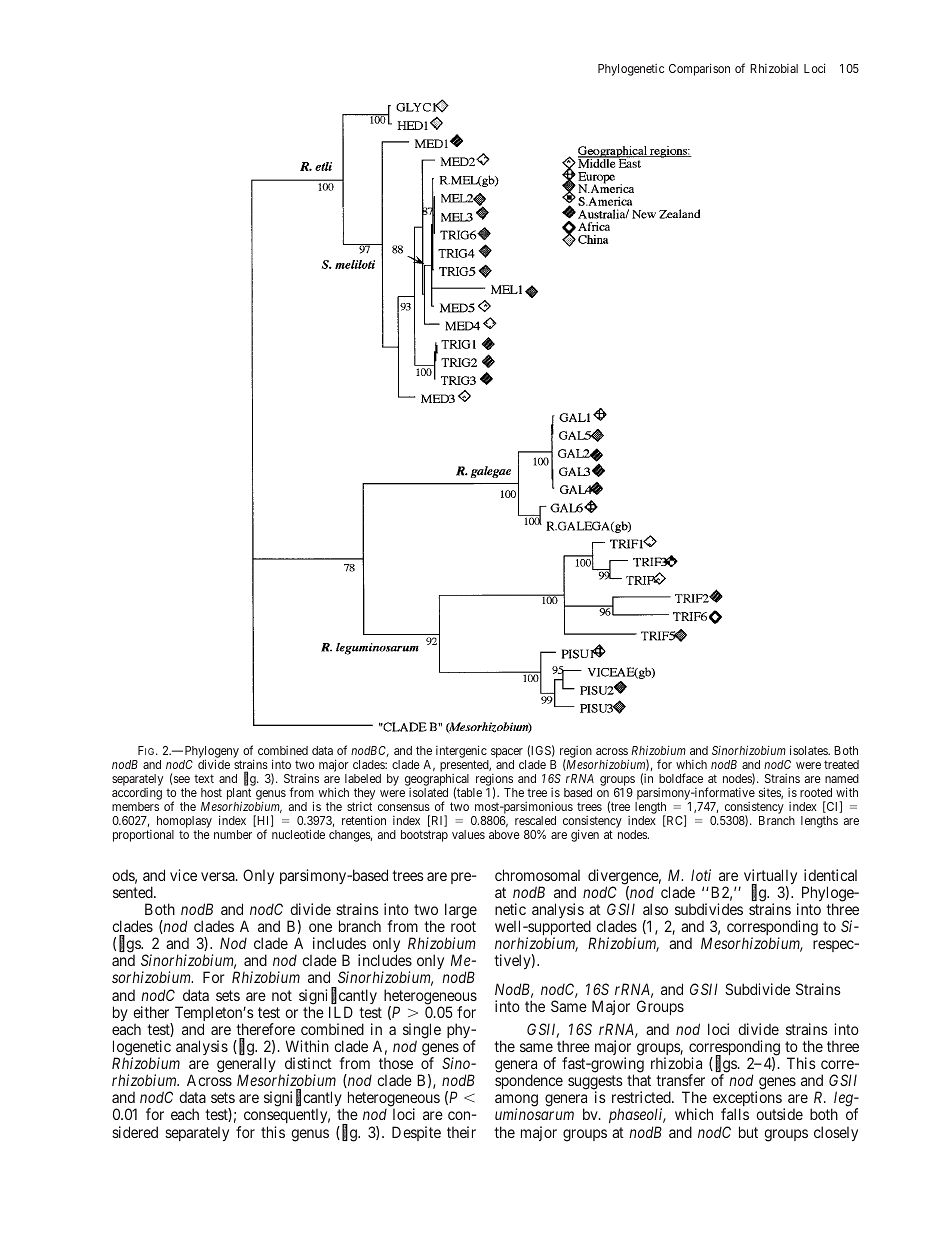  Describe the element at coordinates (363, 778) in the document. I see `labeled` at that location.
